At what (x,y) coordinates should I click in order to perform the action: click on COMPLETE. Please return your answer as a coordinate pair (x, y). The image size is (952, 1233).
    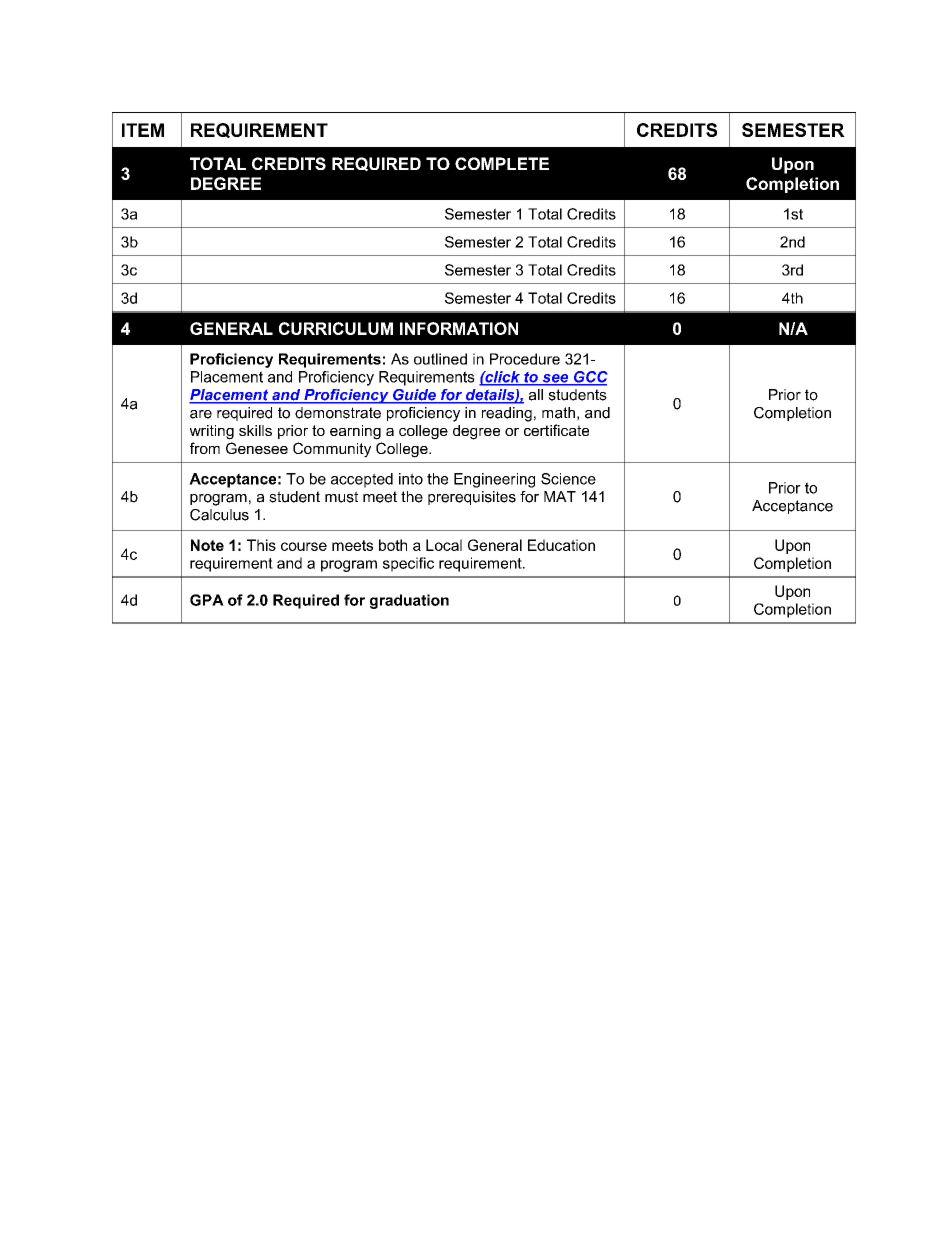
    Looking at the image, I should click on (502, 163).
